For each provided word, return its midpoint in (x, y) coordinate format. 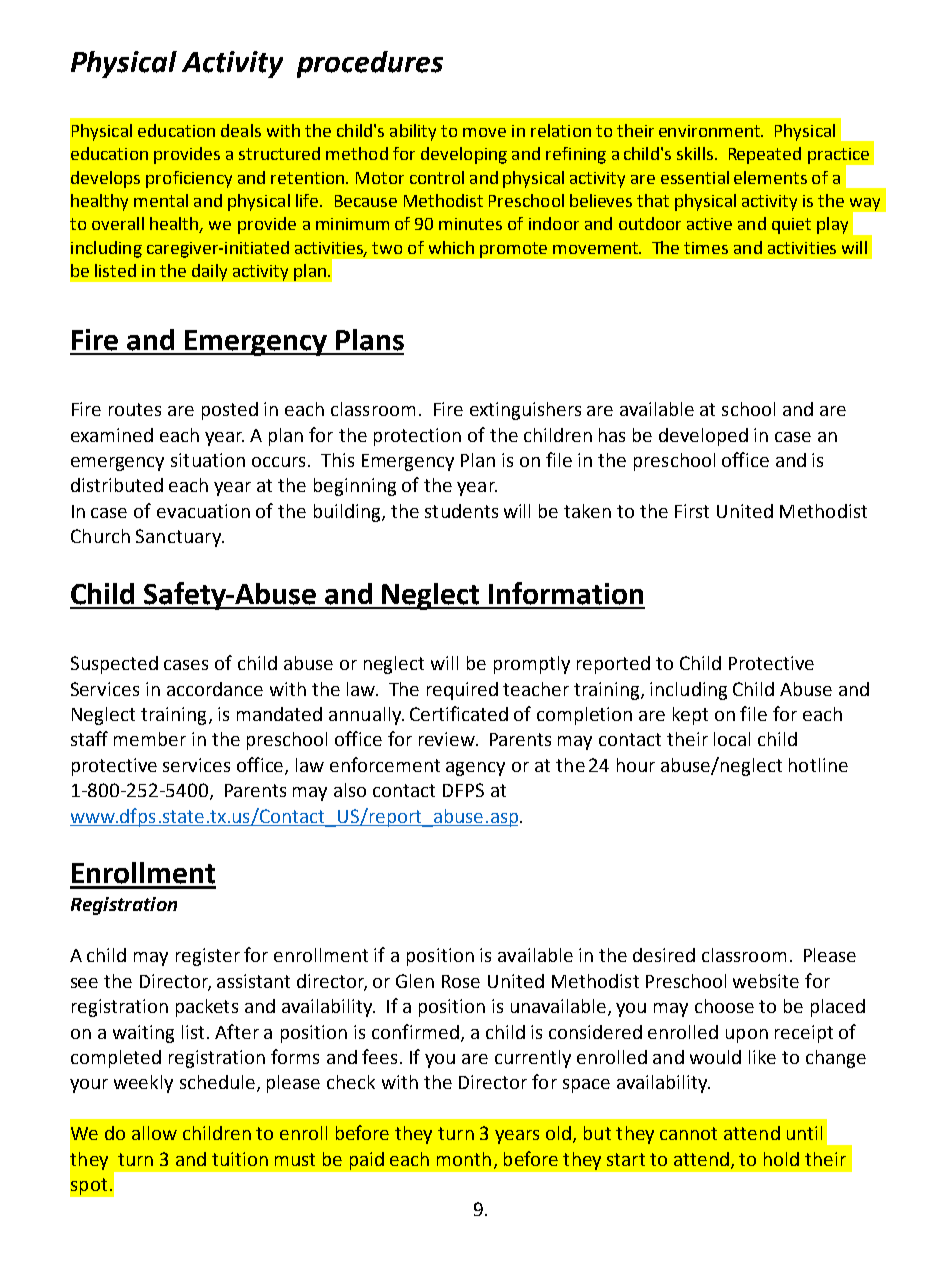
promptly (532, 665)
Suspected (114, 665)
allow (154, 1133)
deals (241, 130)
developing (464, 155)
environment (710, 131)
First (692, 511)
